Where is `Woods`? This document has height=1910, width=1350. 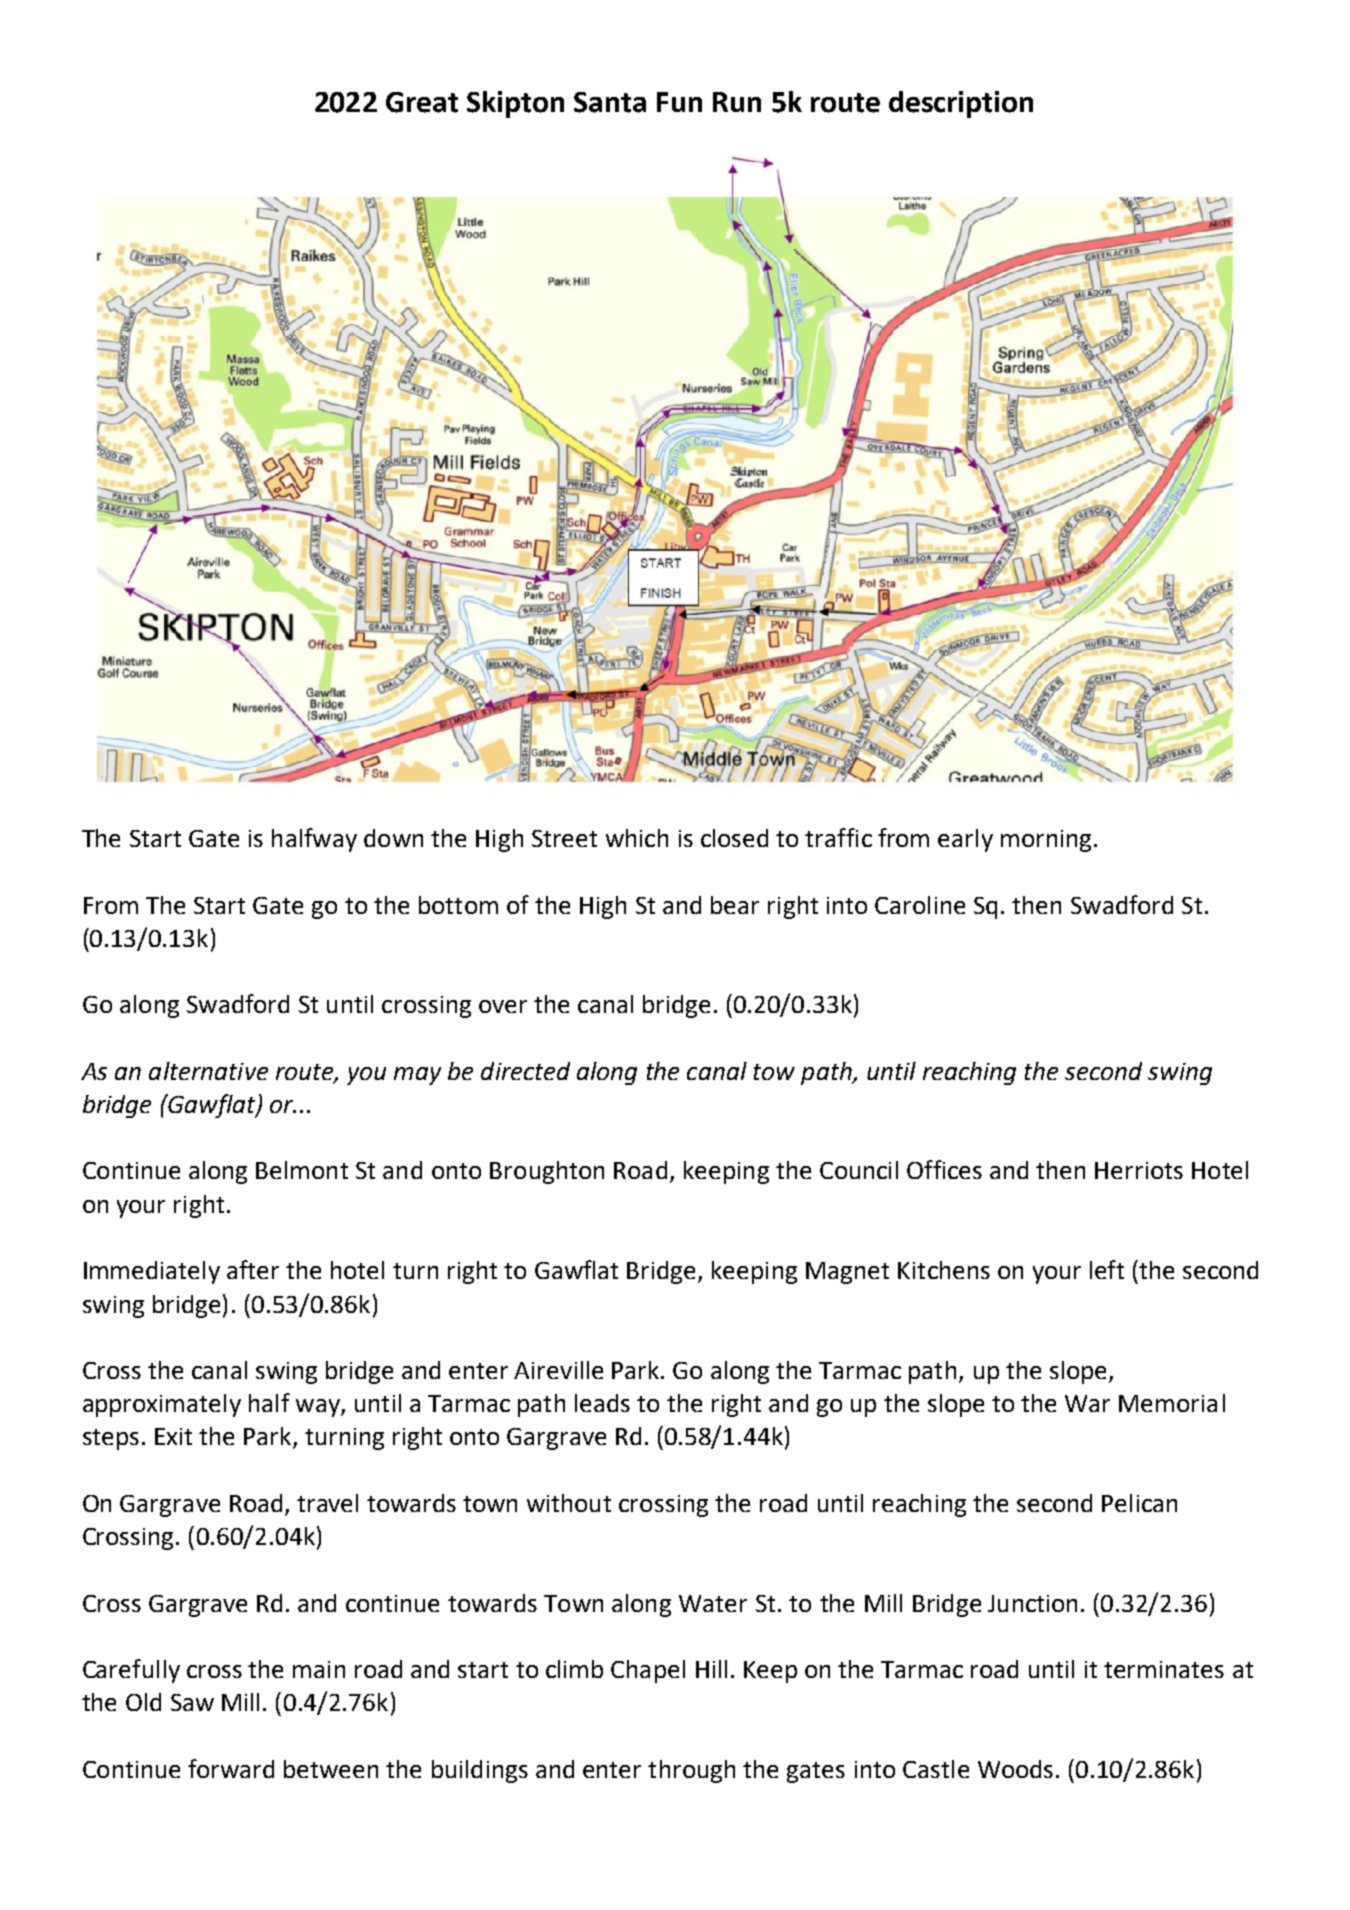
Woods is located at coordinates (1015, 1769).
